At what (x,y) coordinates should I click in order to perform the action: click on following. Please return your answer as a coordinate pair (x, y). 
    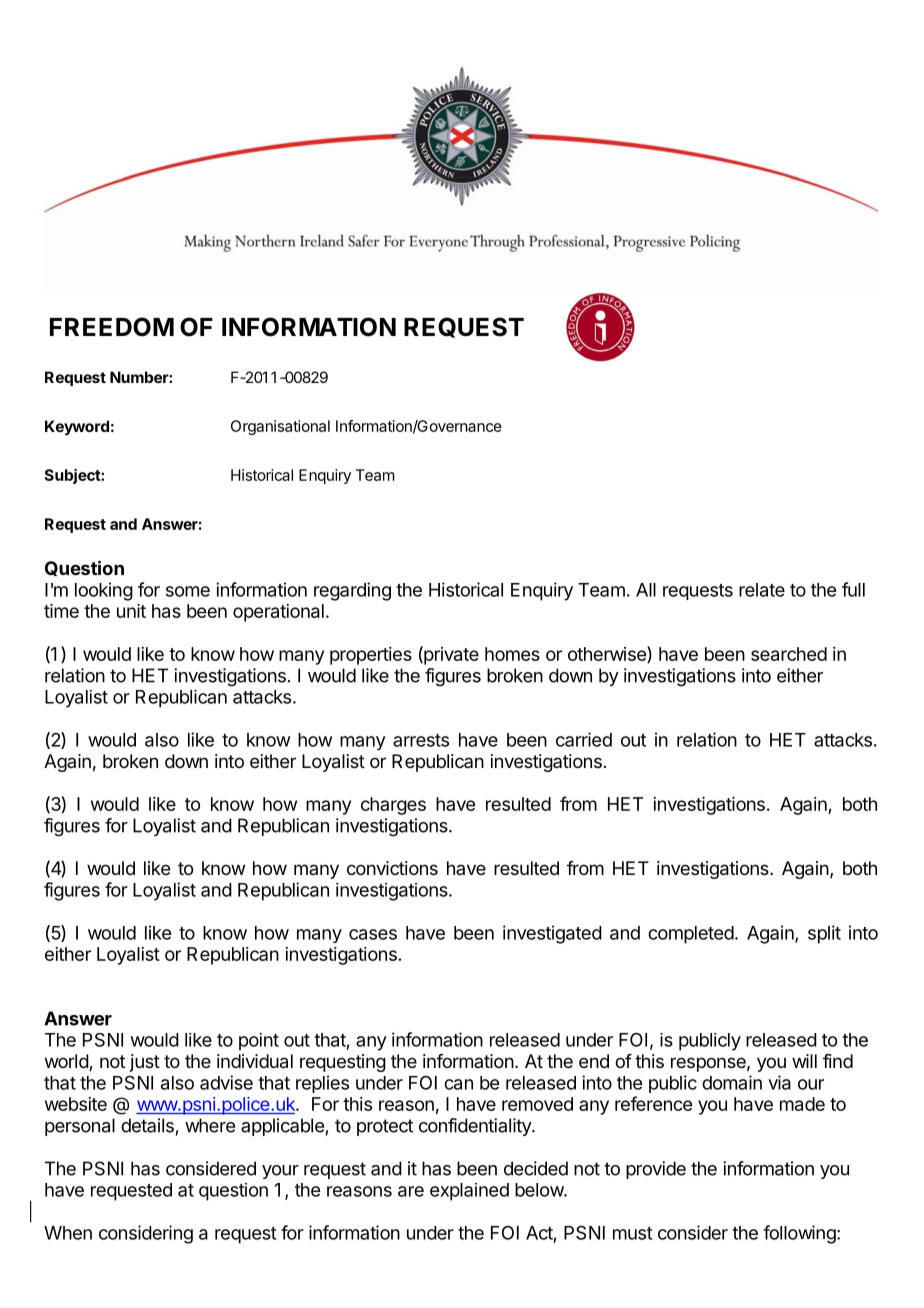
    Looking at the image, I should click on (799, 1234).
